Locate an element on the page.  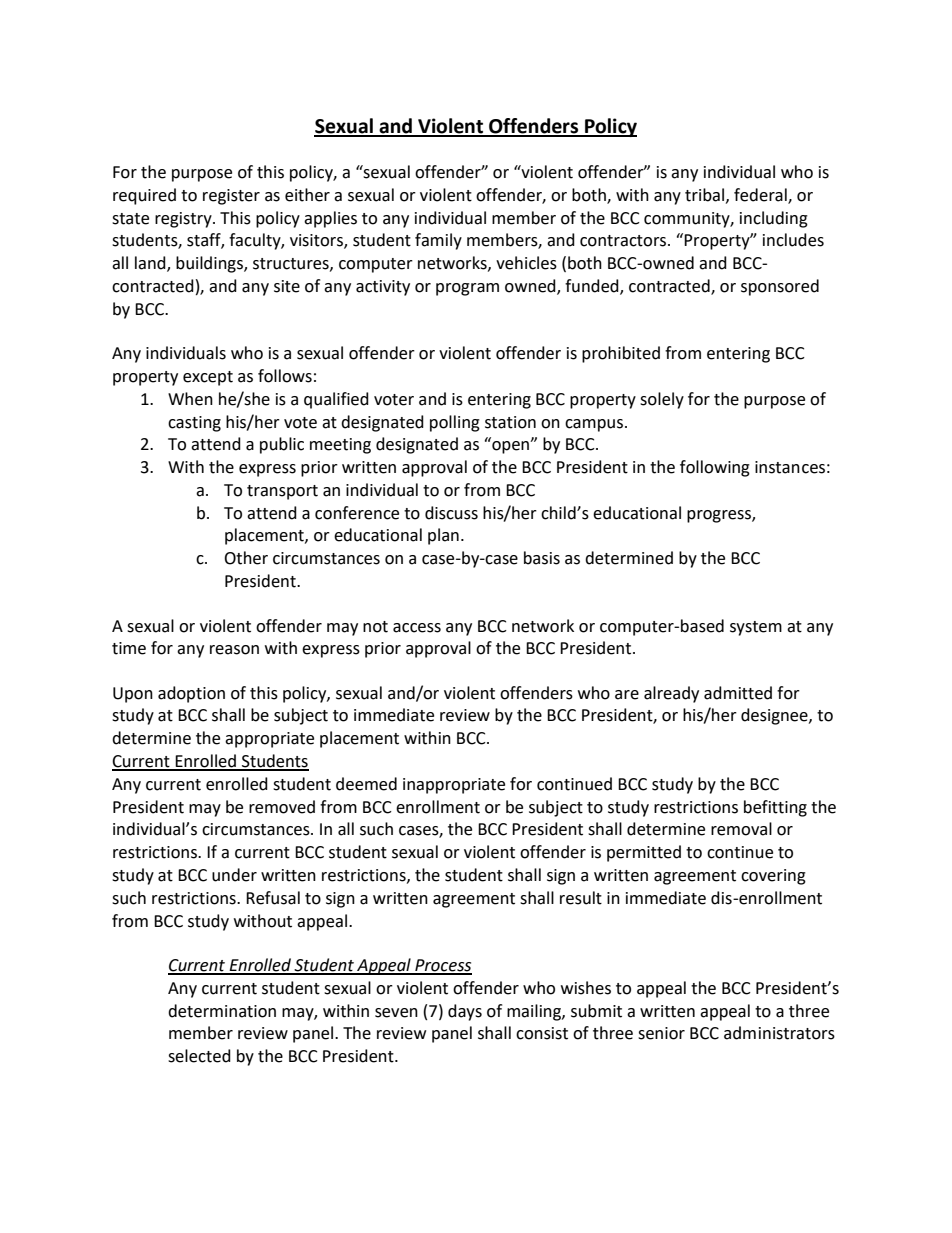
registry is located at coordinates (184, 220).
